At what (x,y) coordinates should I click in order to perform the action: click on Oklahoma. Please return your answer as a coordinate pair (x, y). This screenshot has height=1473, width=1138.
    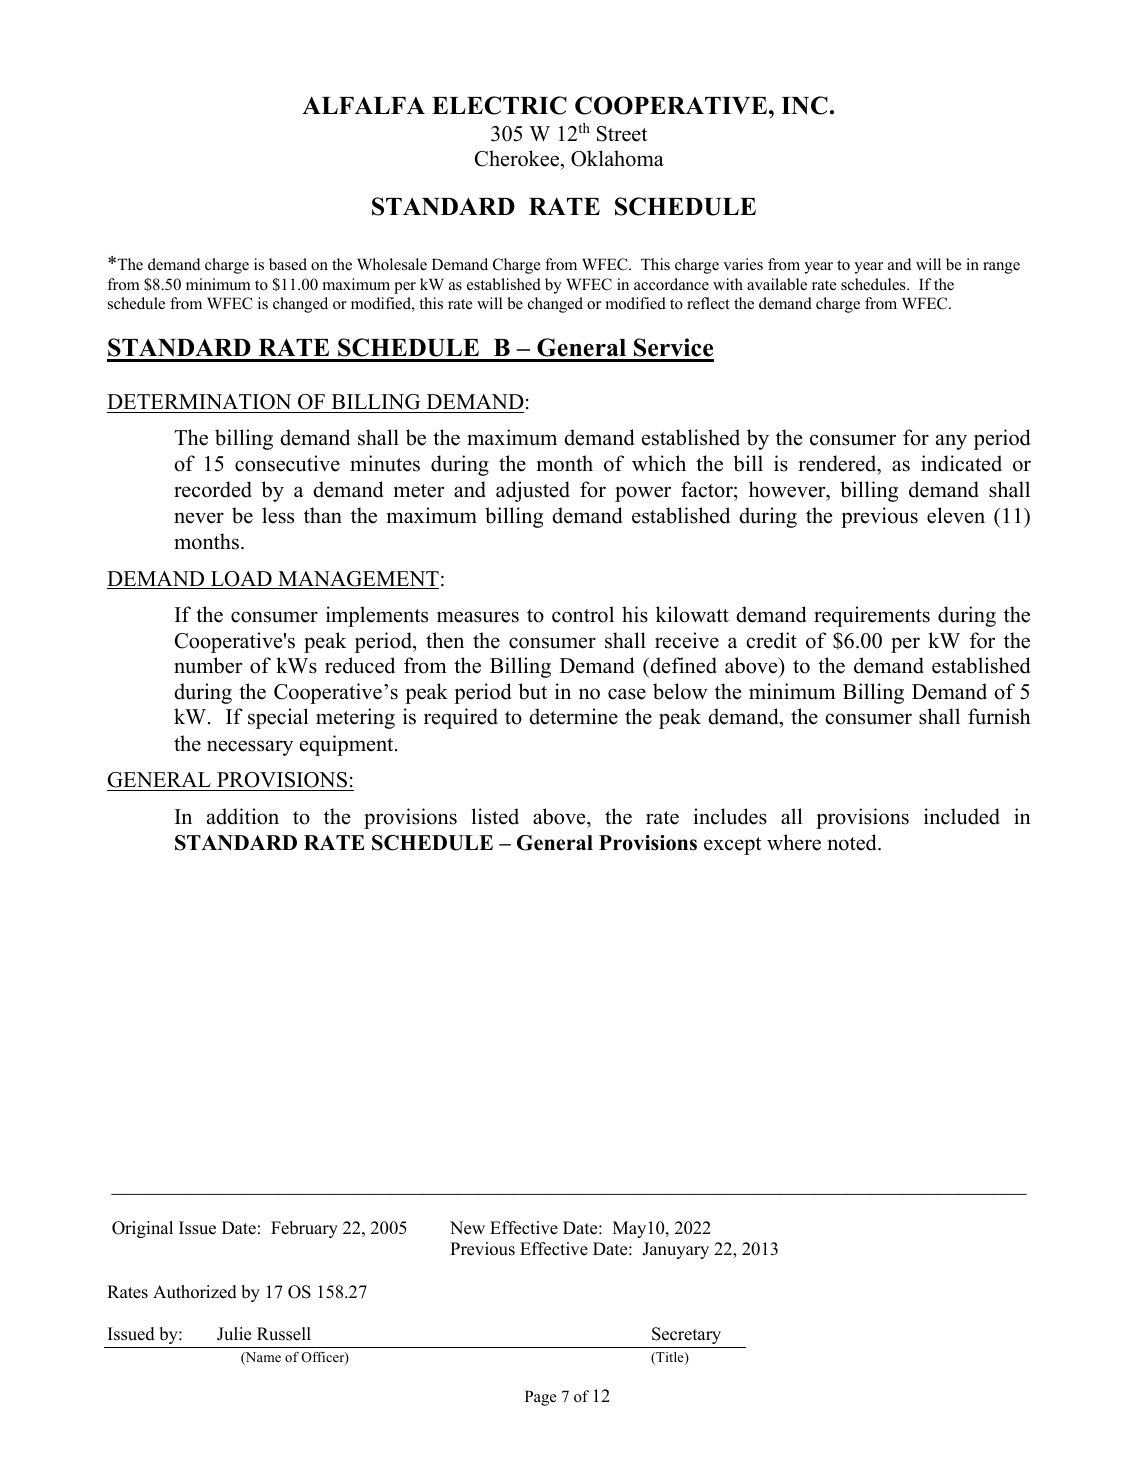
    Looking at the image, I should click on (617, 158).
